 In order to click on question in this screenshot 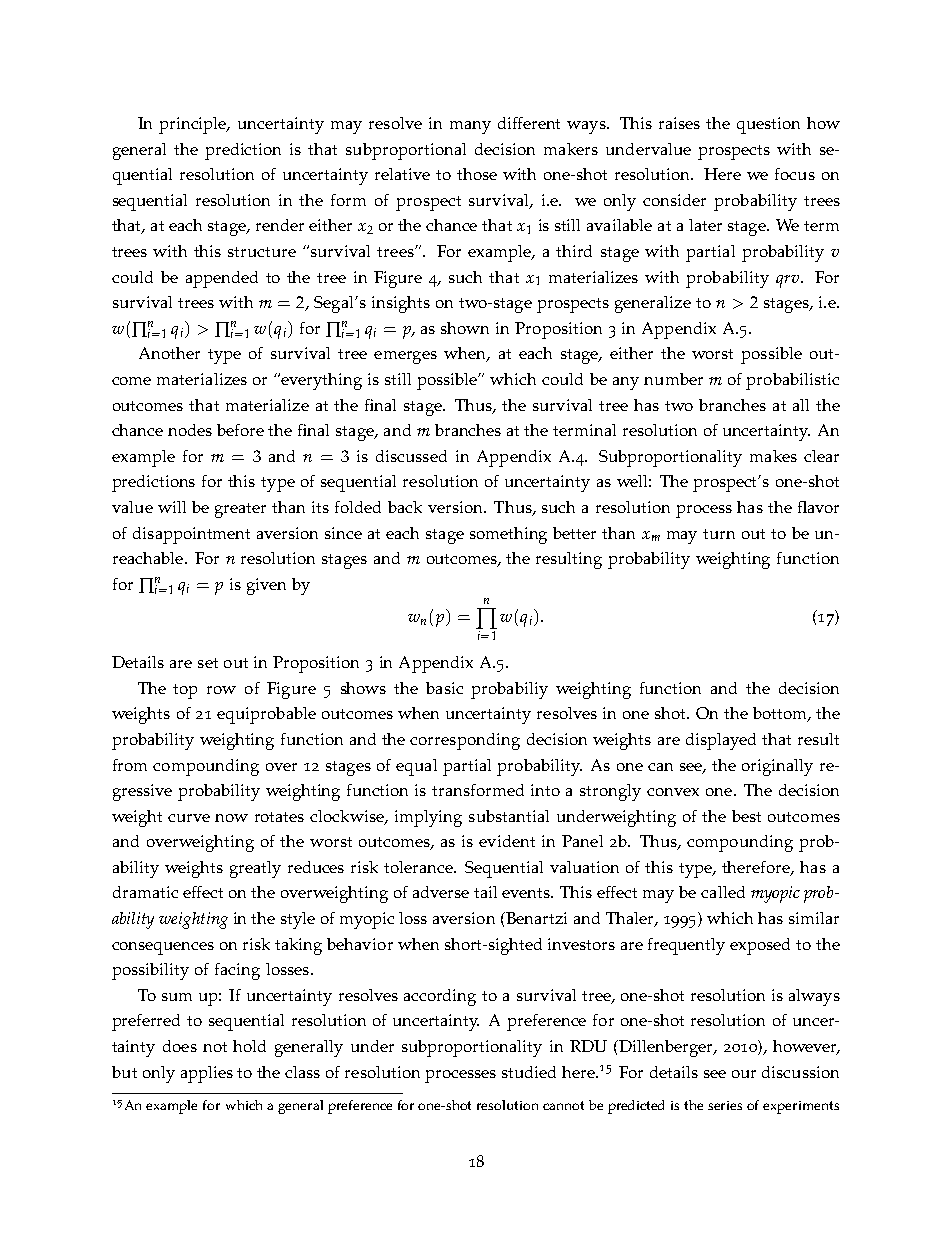, I will do `click(768, 125)`.
